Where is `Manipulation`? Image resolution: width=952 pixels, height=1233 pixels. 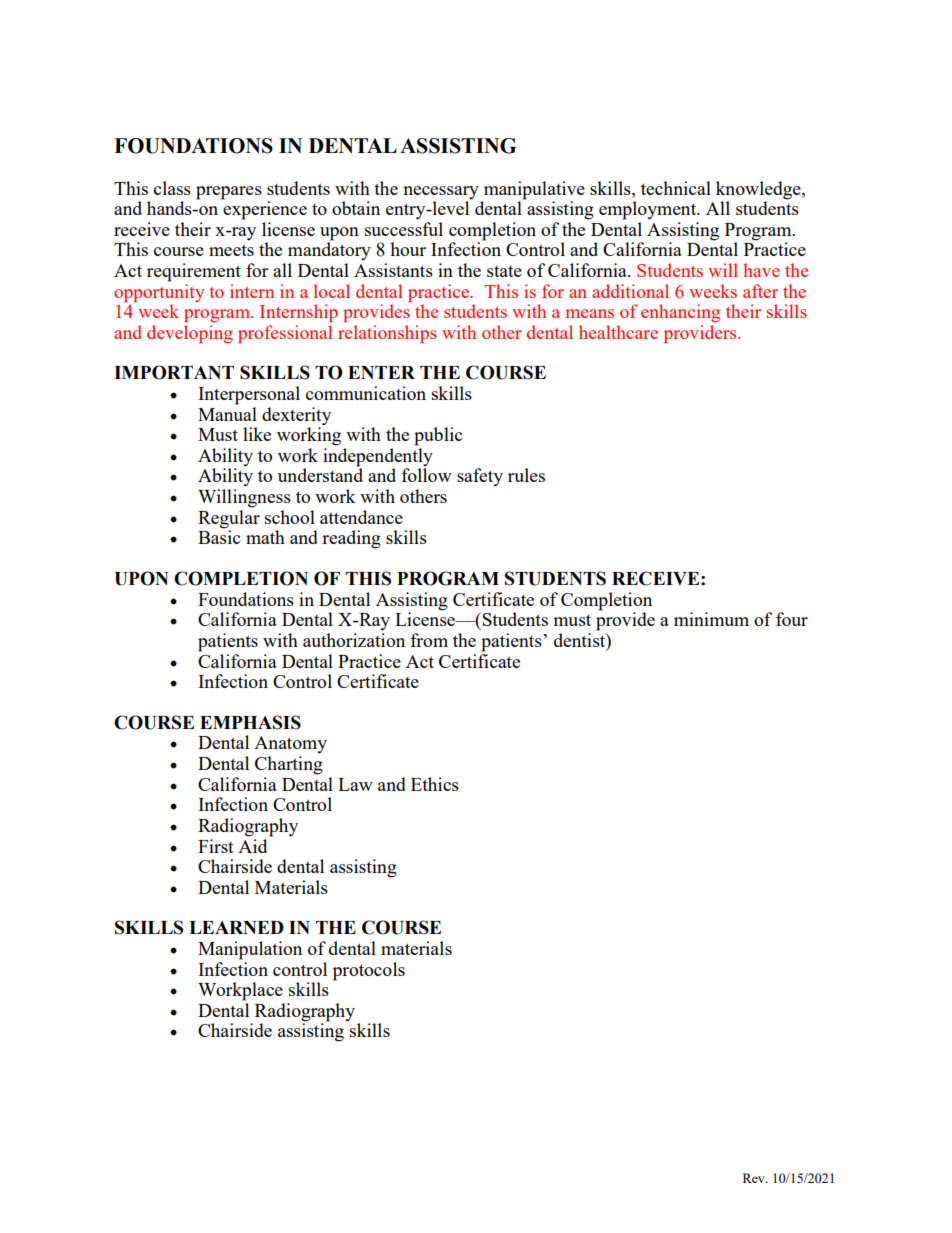
Manipulation is located at coordinates (250, 950).
